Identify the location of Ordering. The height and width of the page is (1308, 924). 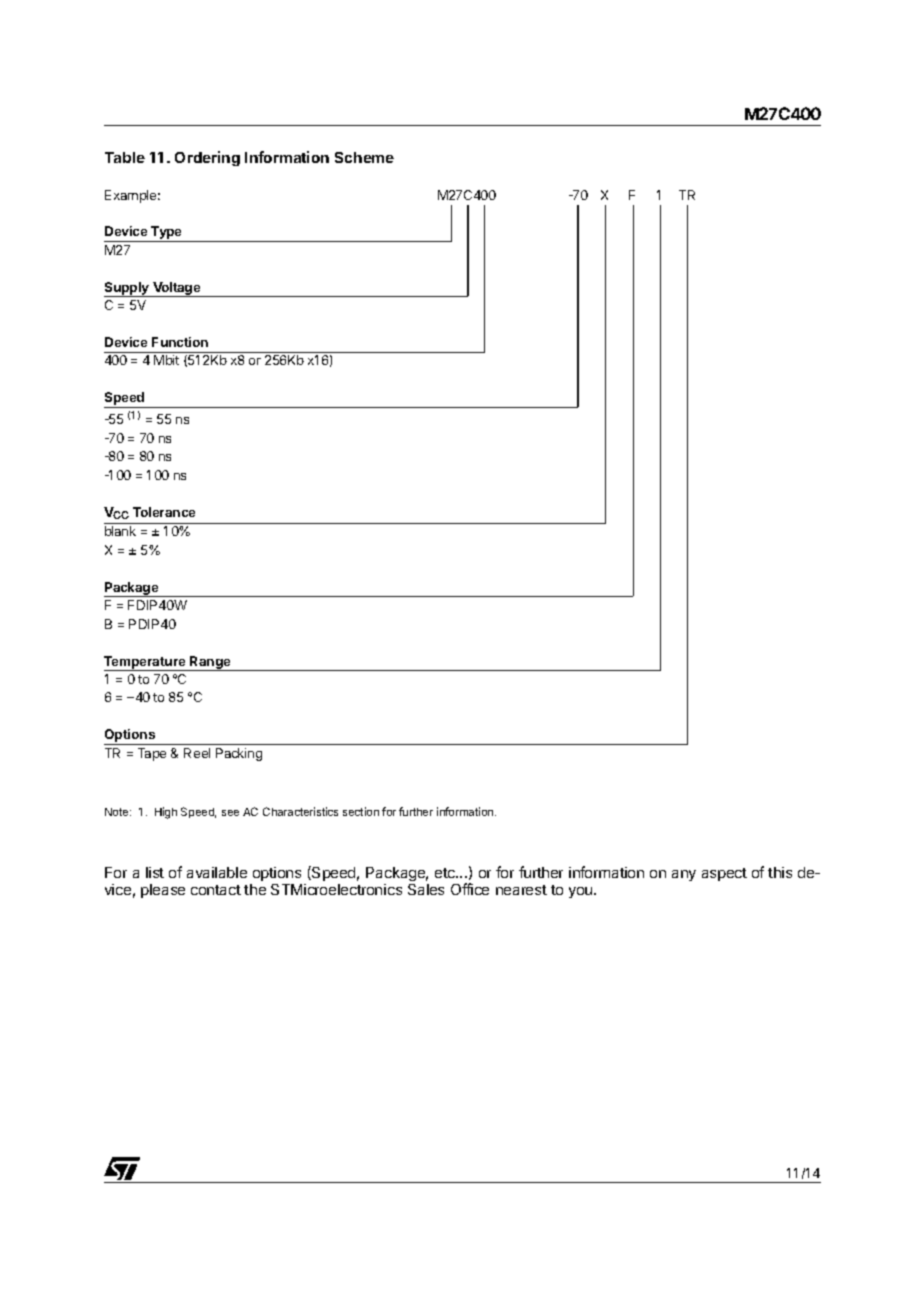
(207, 158).
